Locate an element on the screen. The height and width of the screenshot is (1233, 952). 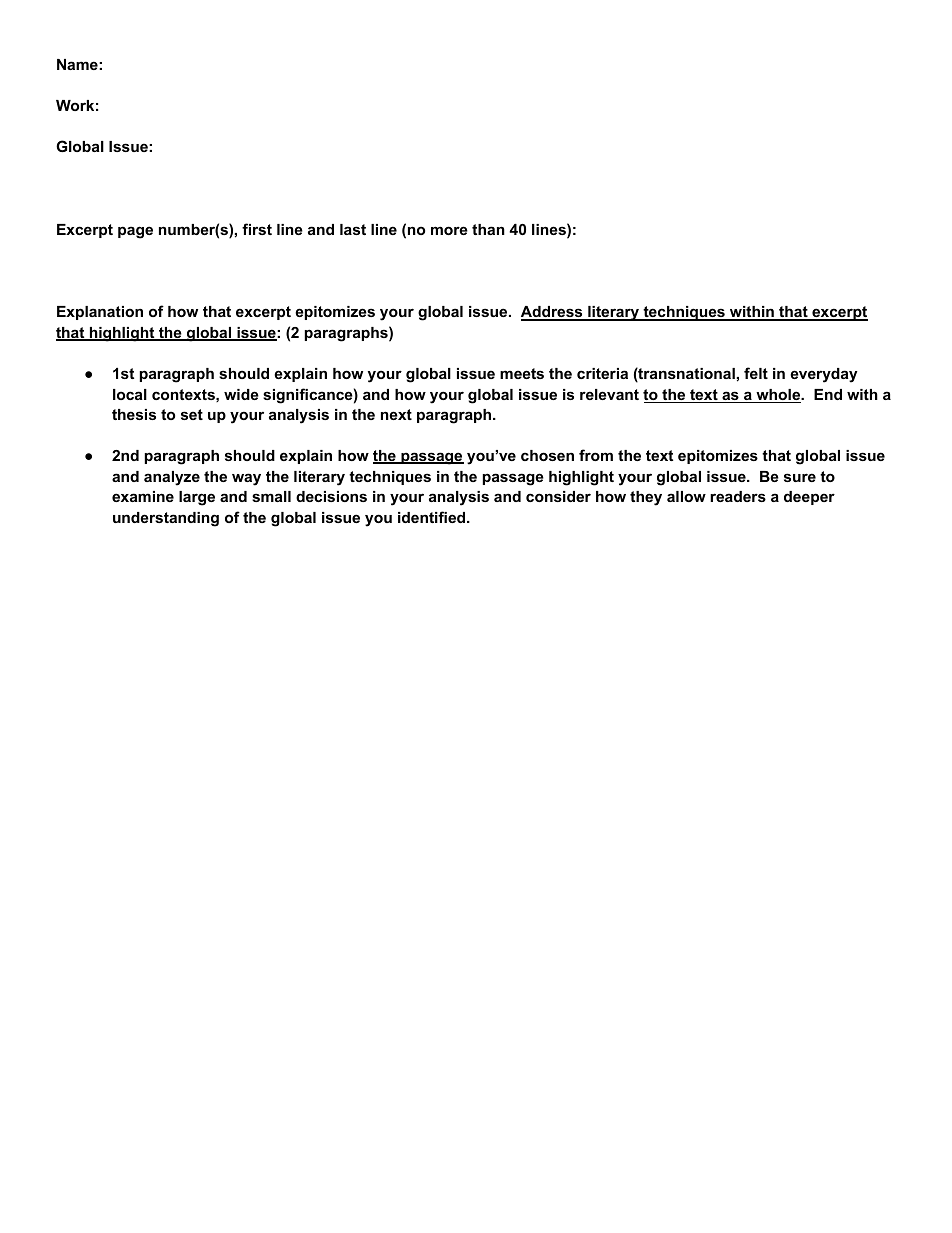
wide is located at coordinates (241, 394).
